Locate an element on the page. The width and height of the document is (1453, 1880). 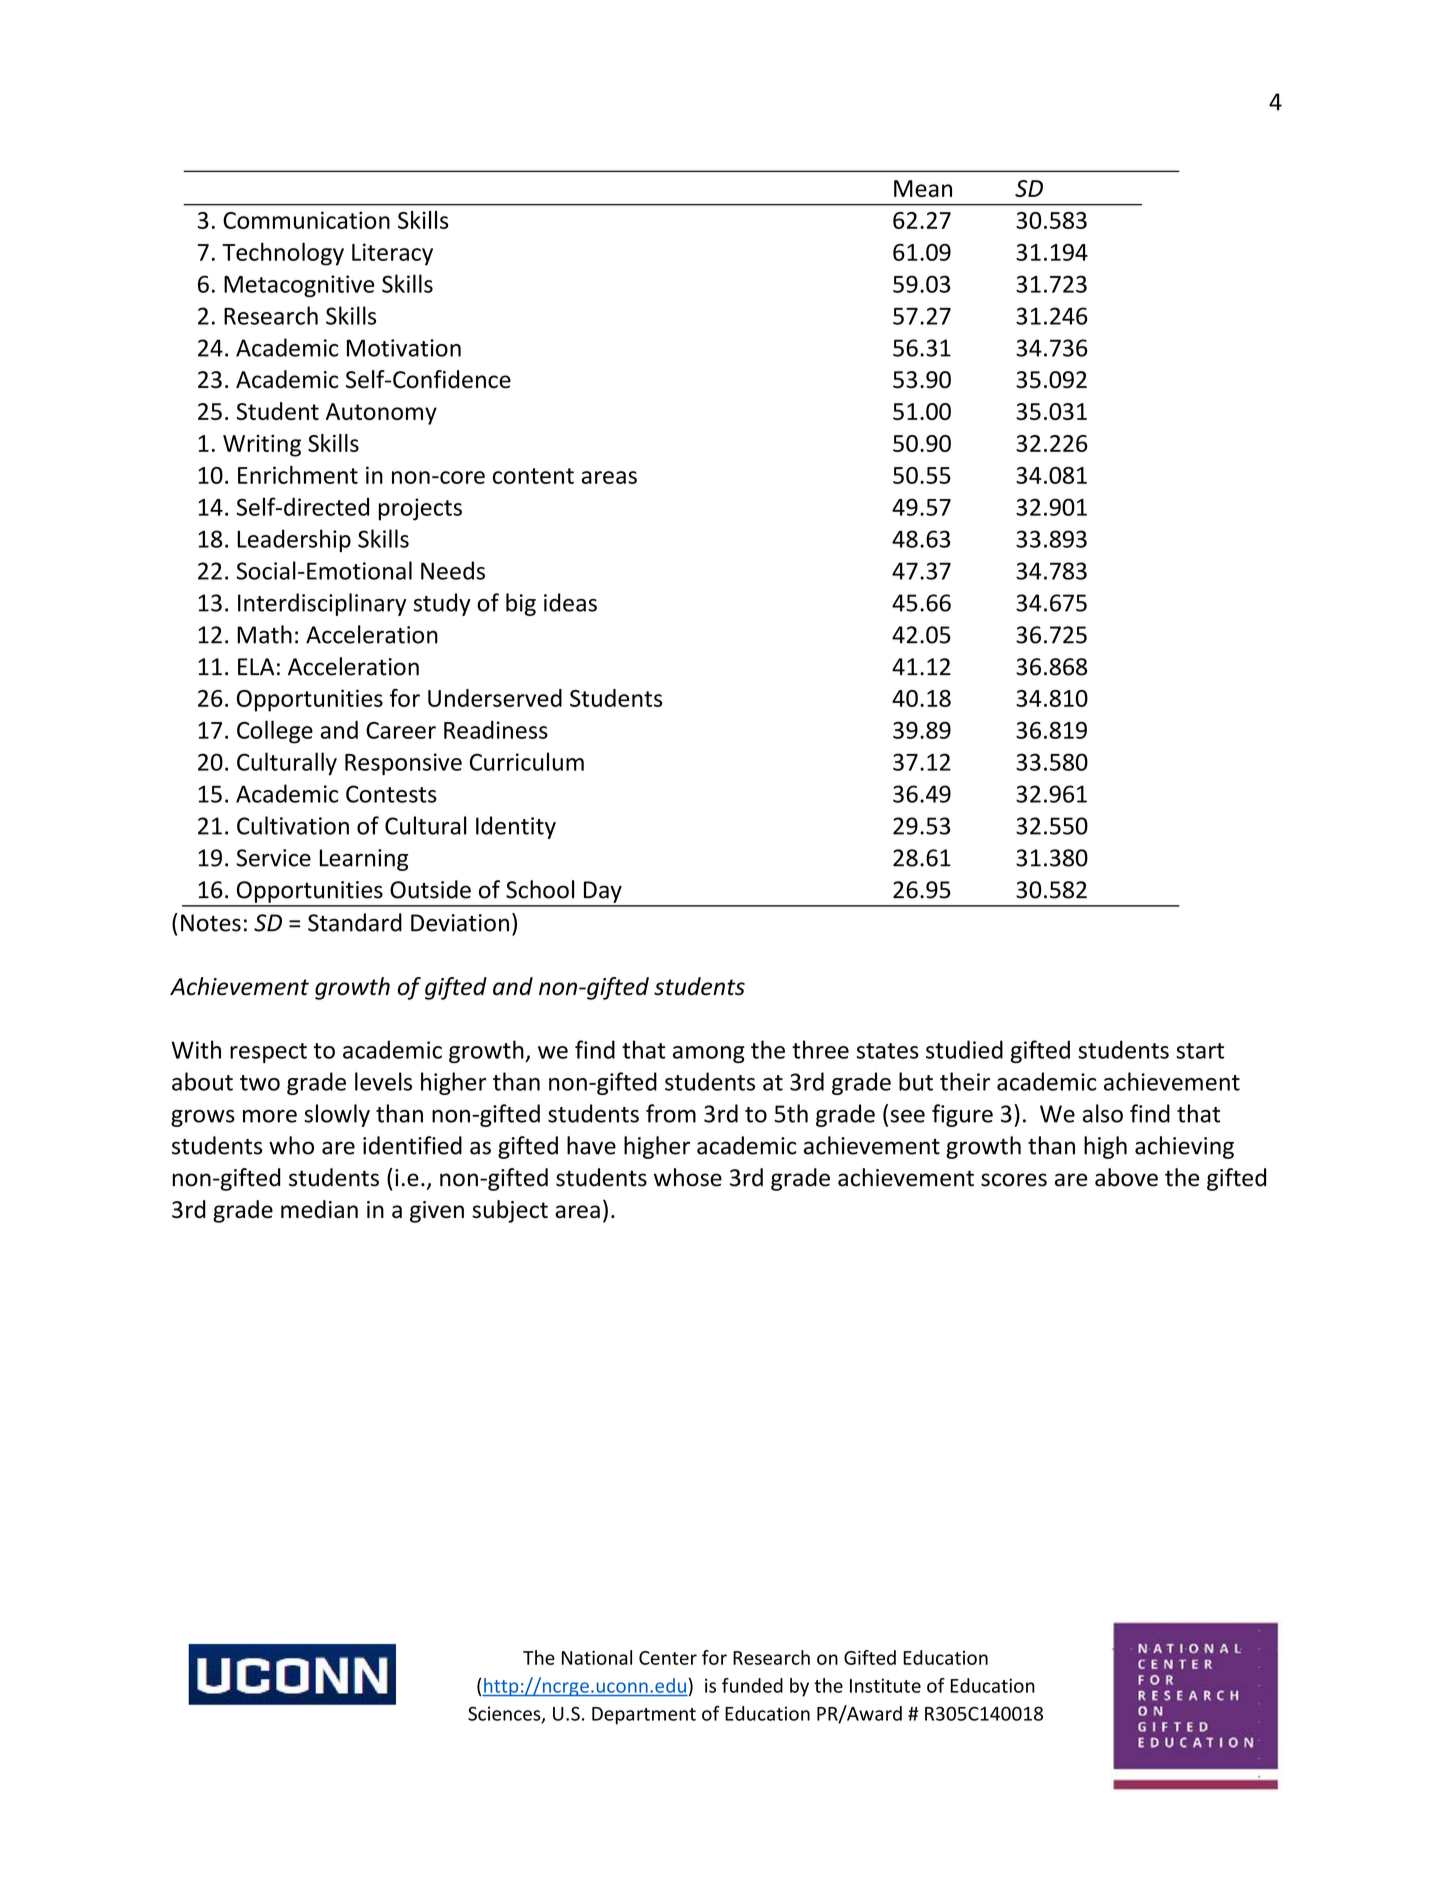
content is located at coordinates (533, 476).
